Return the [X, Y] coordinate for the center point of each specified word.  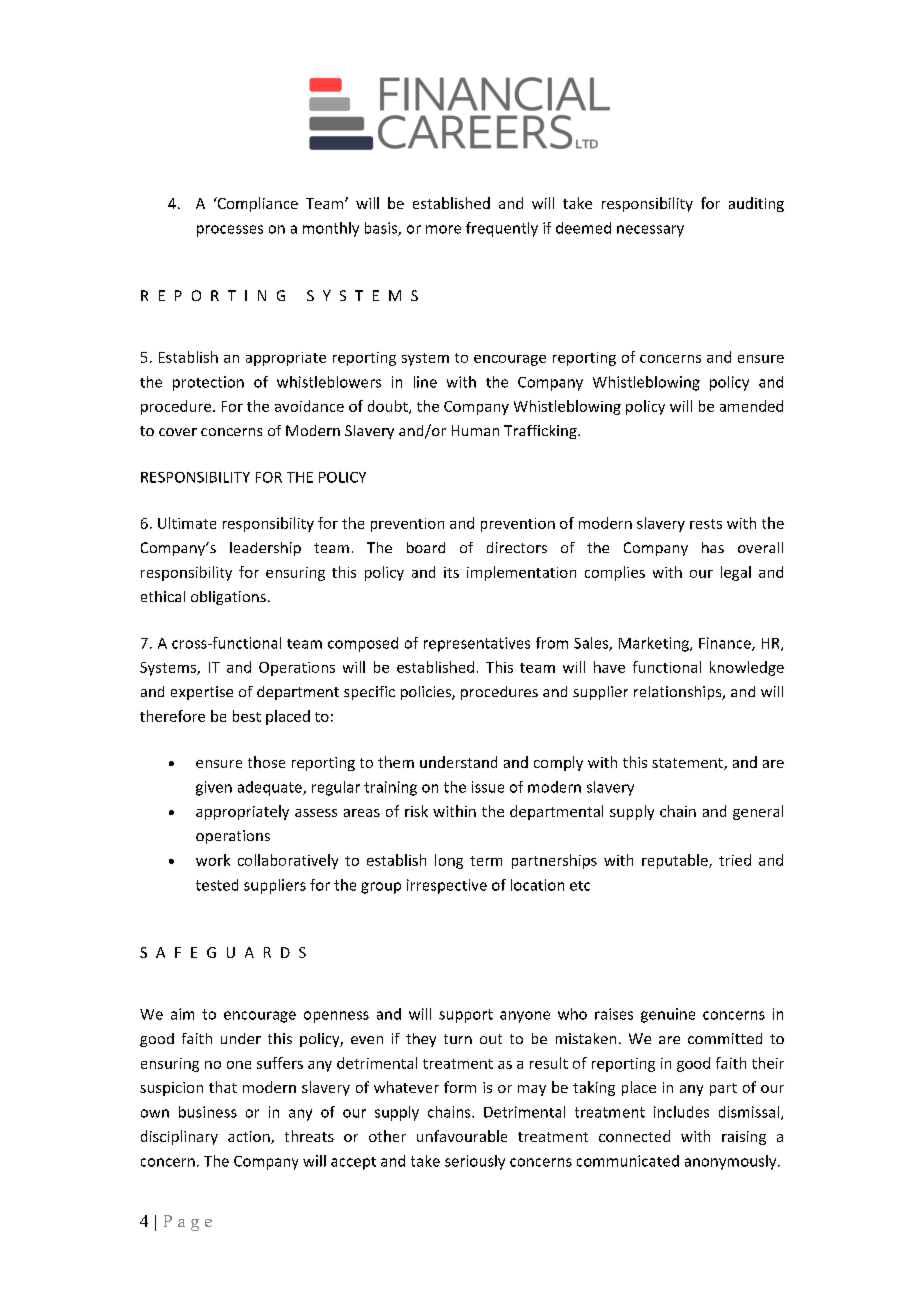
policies [427, 693]
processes [230, 231]
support [466, 1016]
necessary [650, 231]
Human [475, 430]
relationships [679, 693]
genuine [668, 1015]
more [443, 229]
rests [706, 524]
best [247, 716]
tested [217, 885]
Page [188, 1223]
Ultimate [187, 523]
